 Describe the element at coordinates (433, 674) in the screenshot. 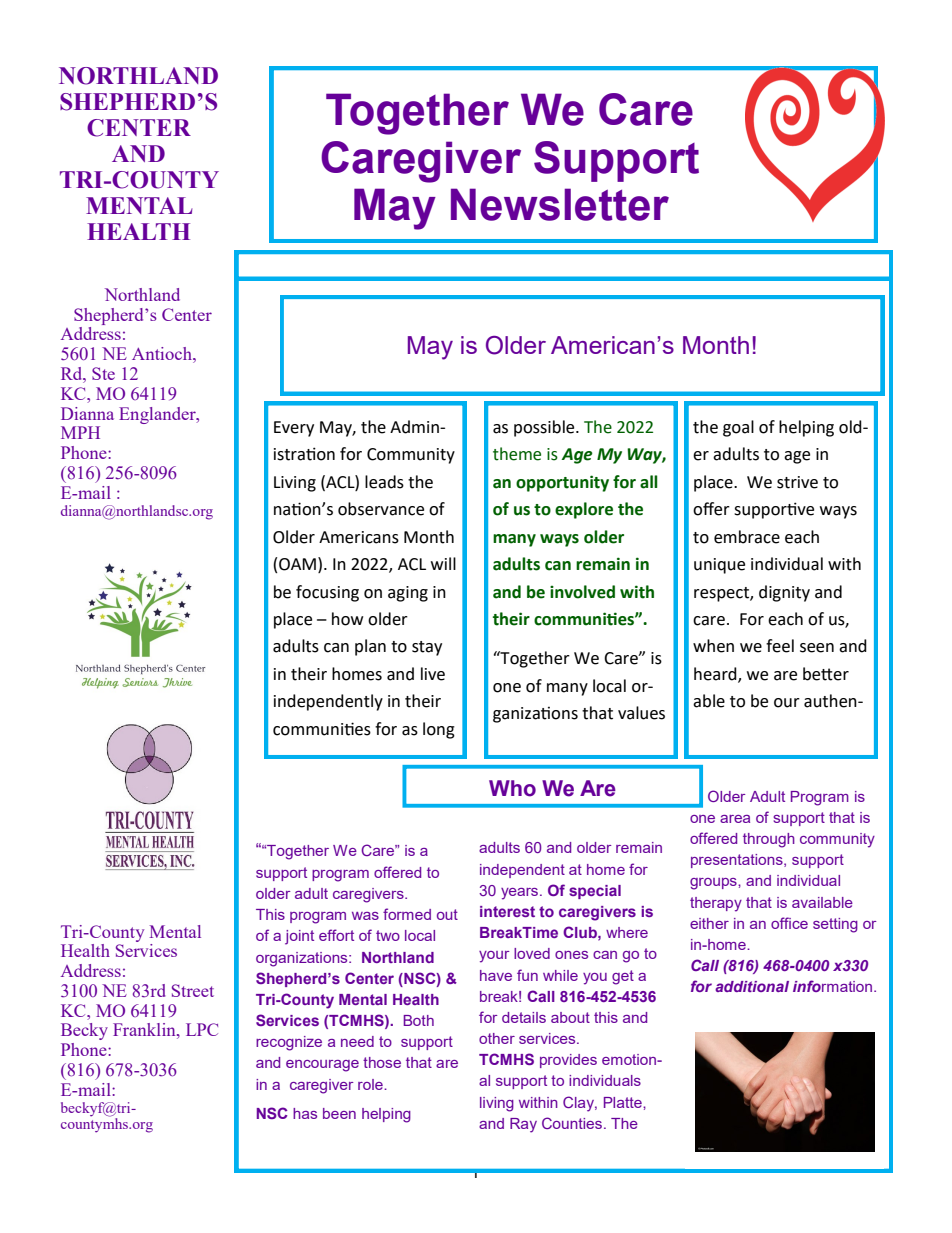

I see `live` at that location.
